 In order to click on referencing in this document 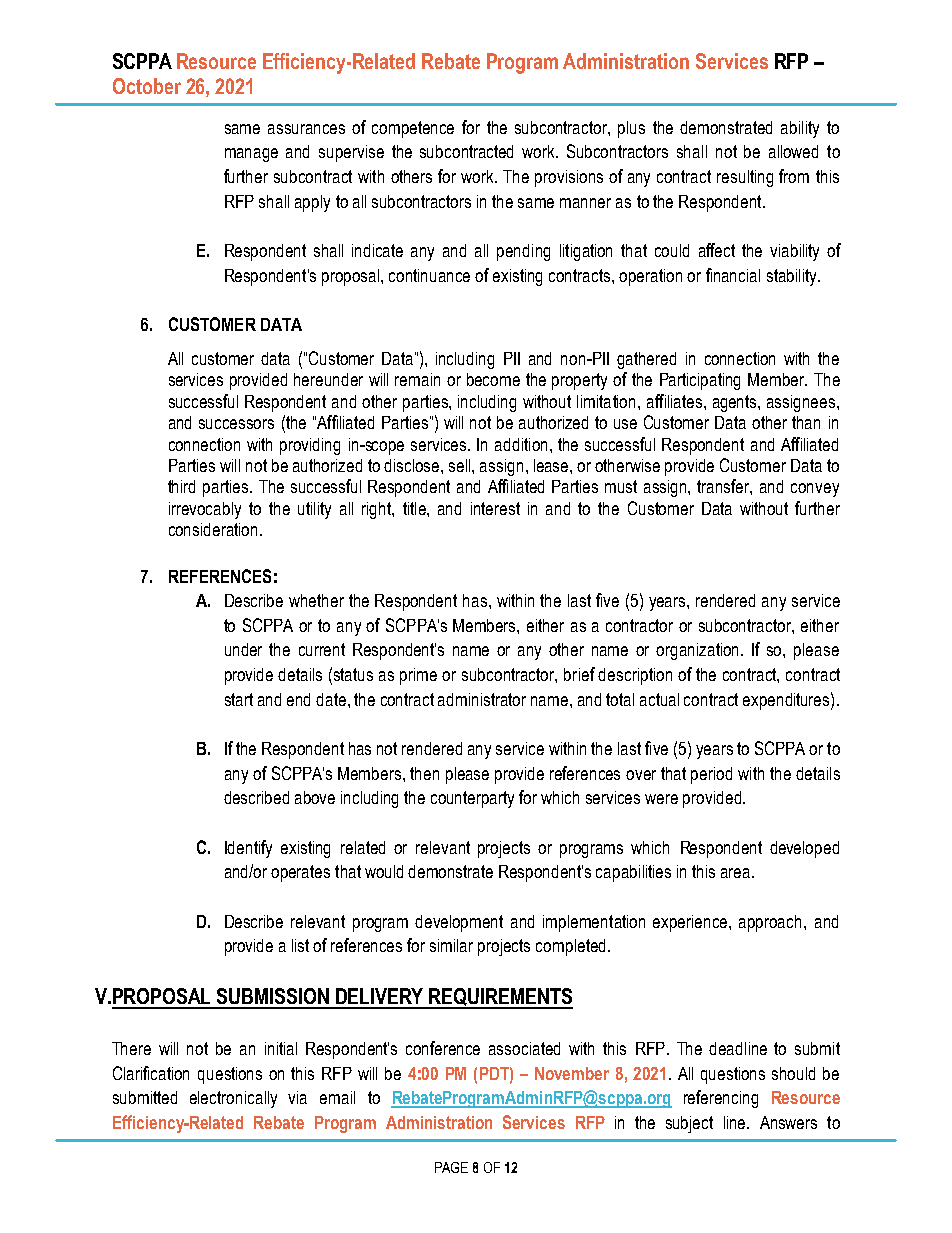, I will do `click(721, 1099)`.
